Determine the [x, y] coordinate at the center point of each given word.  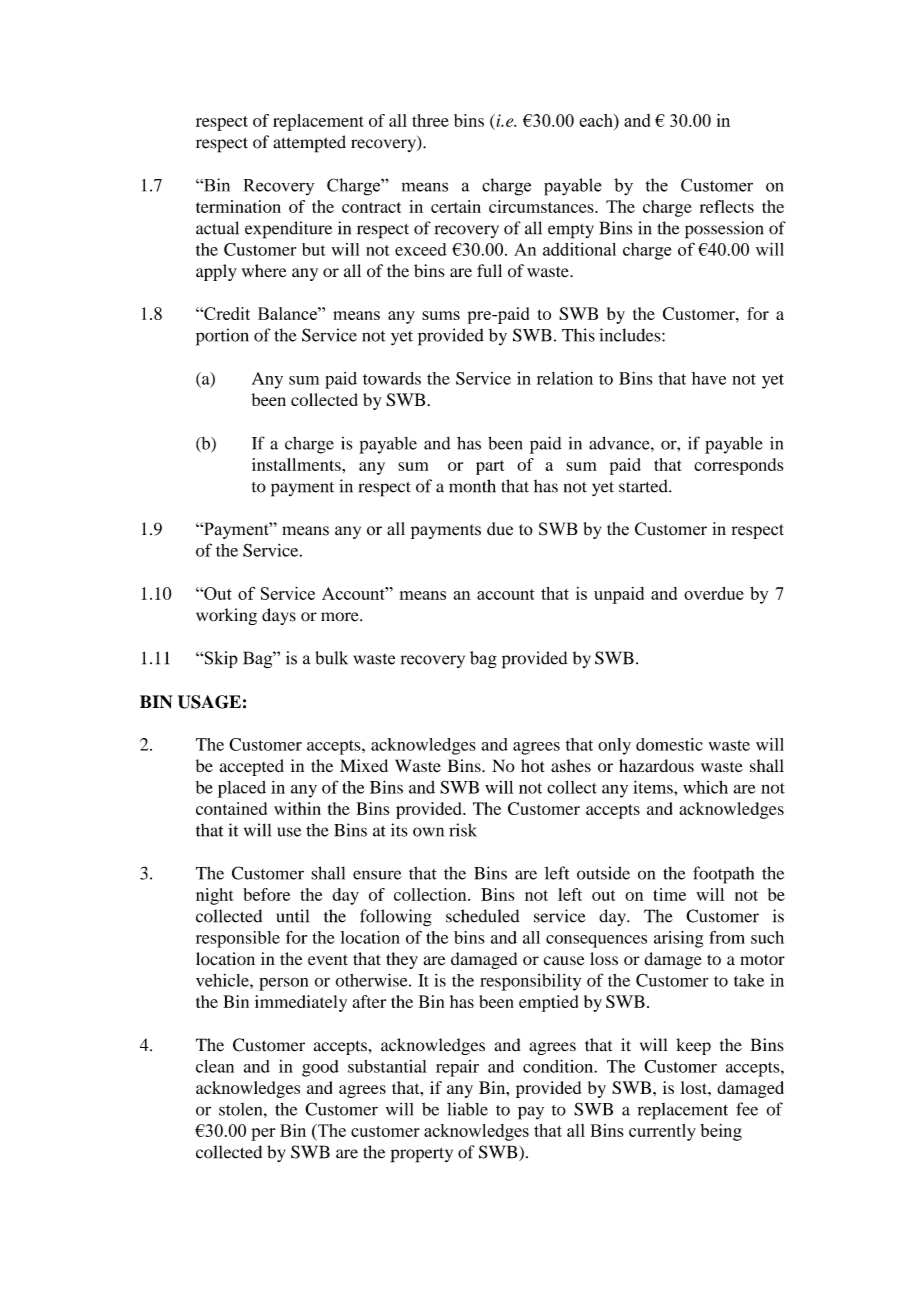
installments [297, 464]
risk [463, 830]
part [490, 467]
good [320, 1068]
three [430, 120]
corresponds [738, 466]
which [705, 787]
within [297, 808]
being [721, 1132]
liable [467, 1109]
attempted [309, 144]
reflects [727, 206]
